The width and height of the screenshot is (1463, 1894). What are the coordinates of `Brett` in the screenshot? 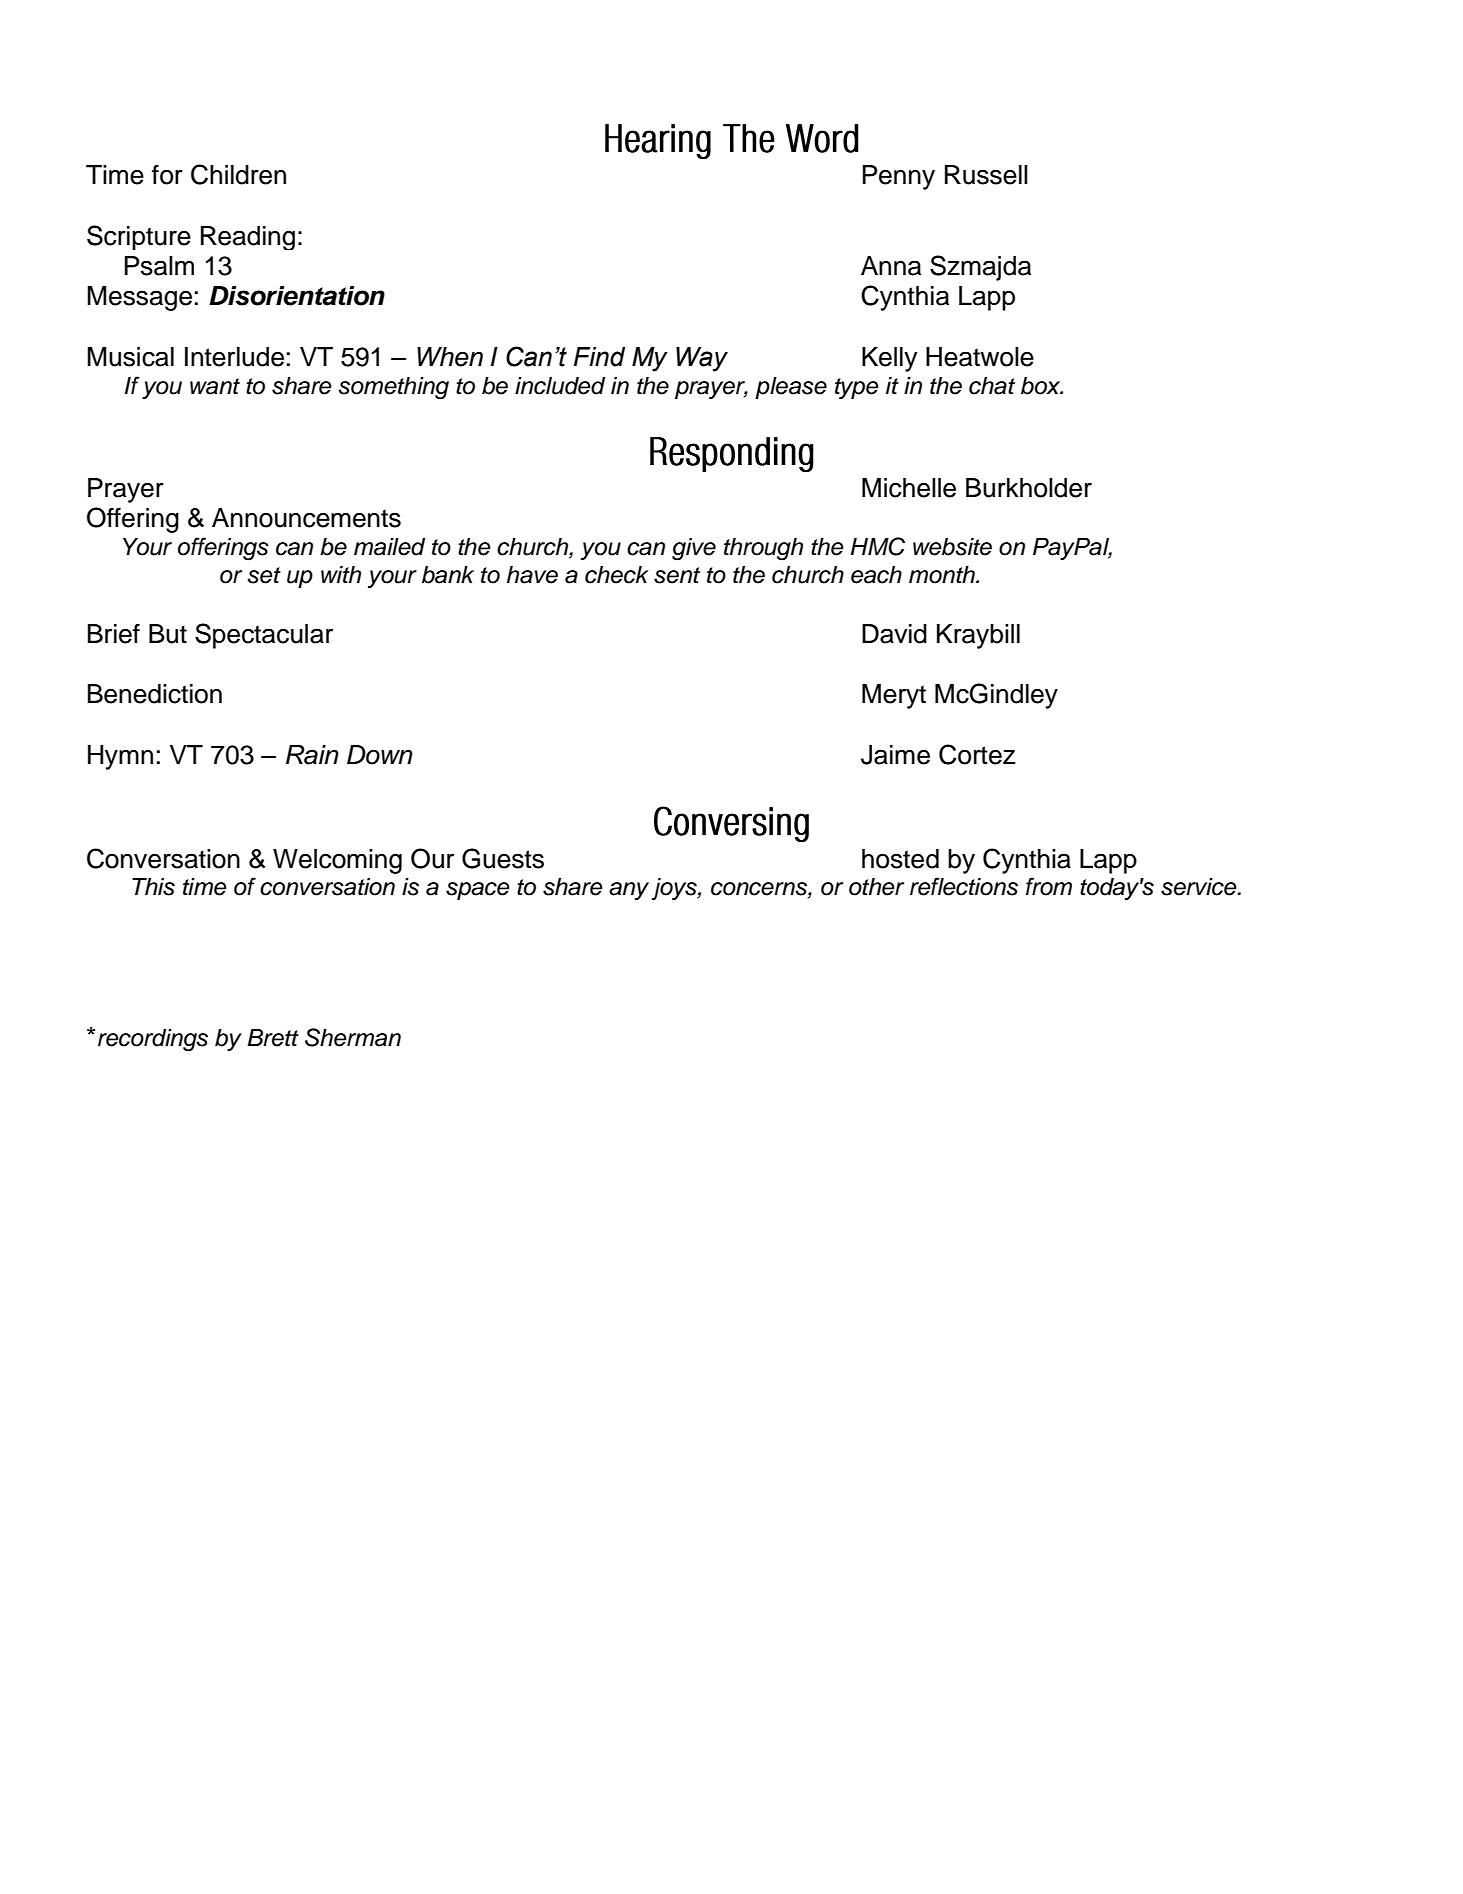 It's located at (273, 1038).
